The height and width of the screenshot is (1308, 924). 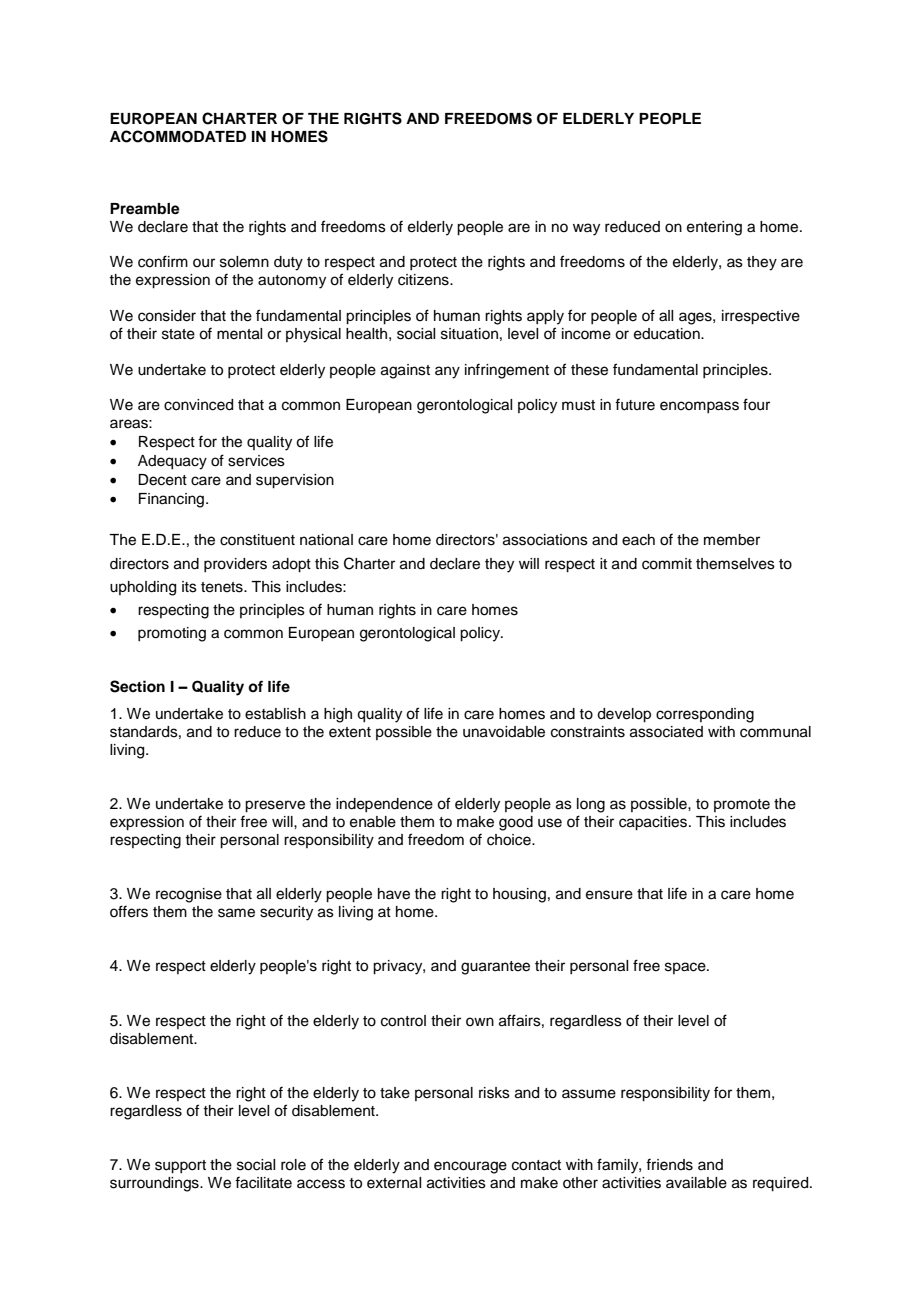 I want to click on citizens, so click(x=424, y=280).
